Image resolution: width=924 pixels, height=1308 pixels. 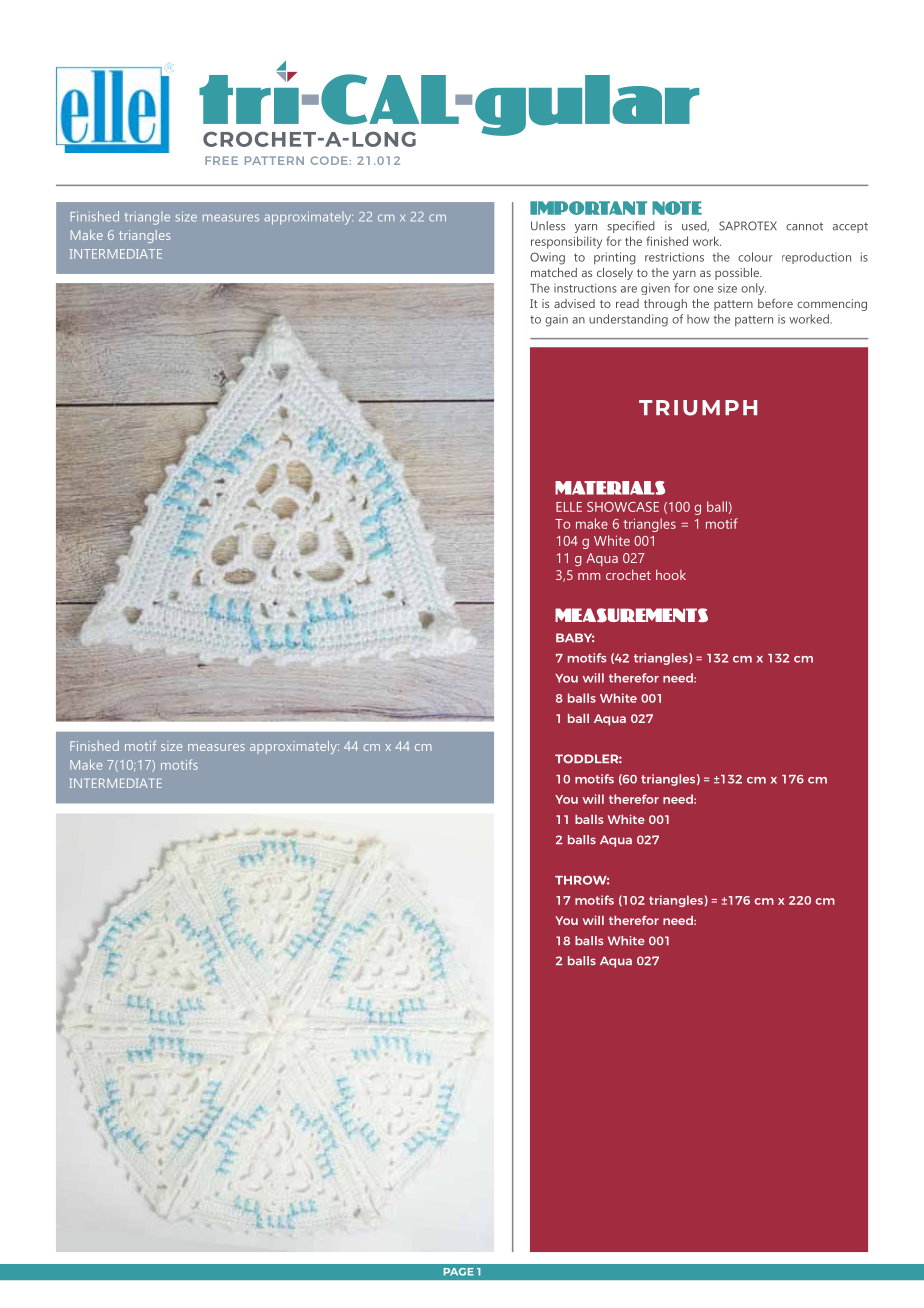 What do you see at coordinates (623, 507) in the screenshot?
I see `SHOWCASE` at bounding box center [623, 507].
